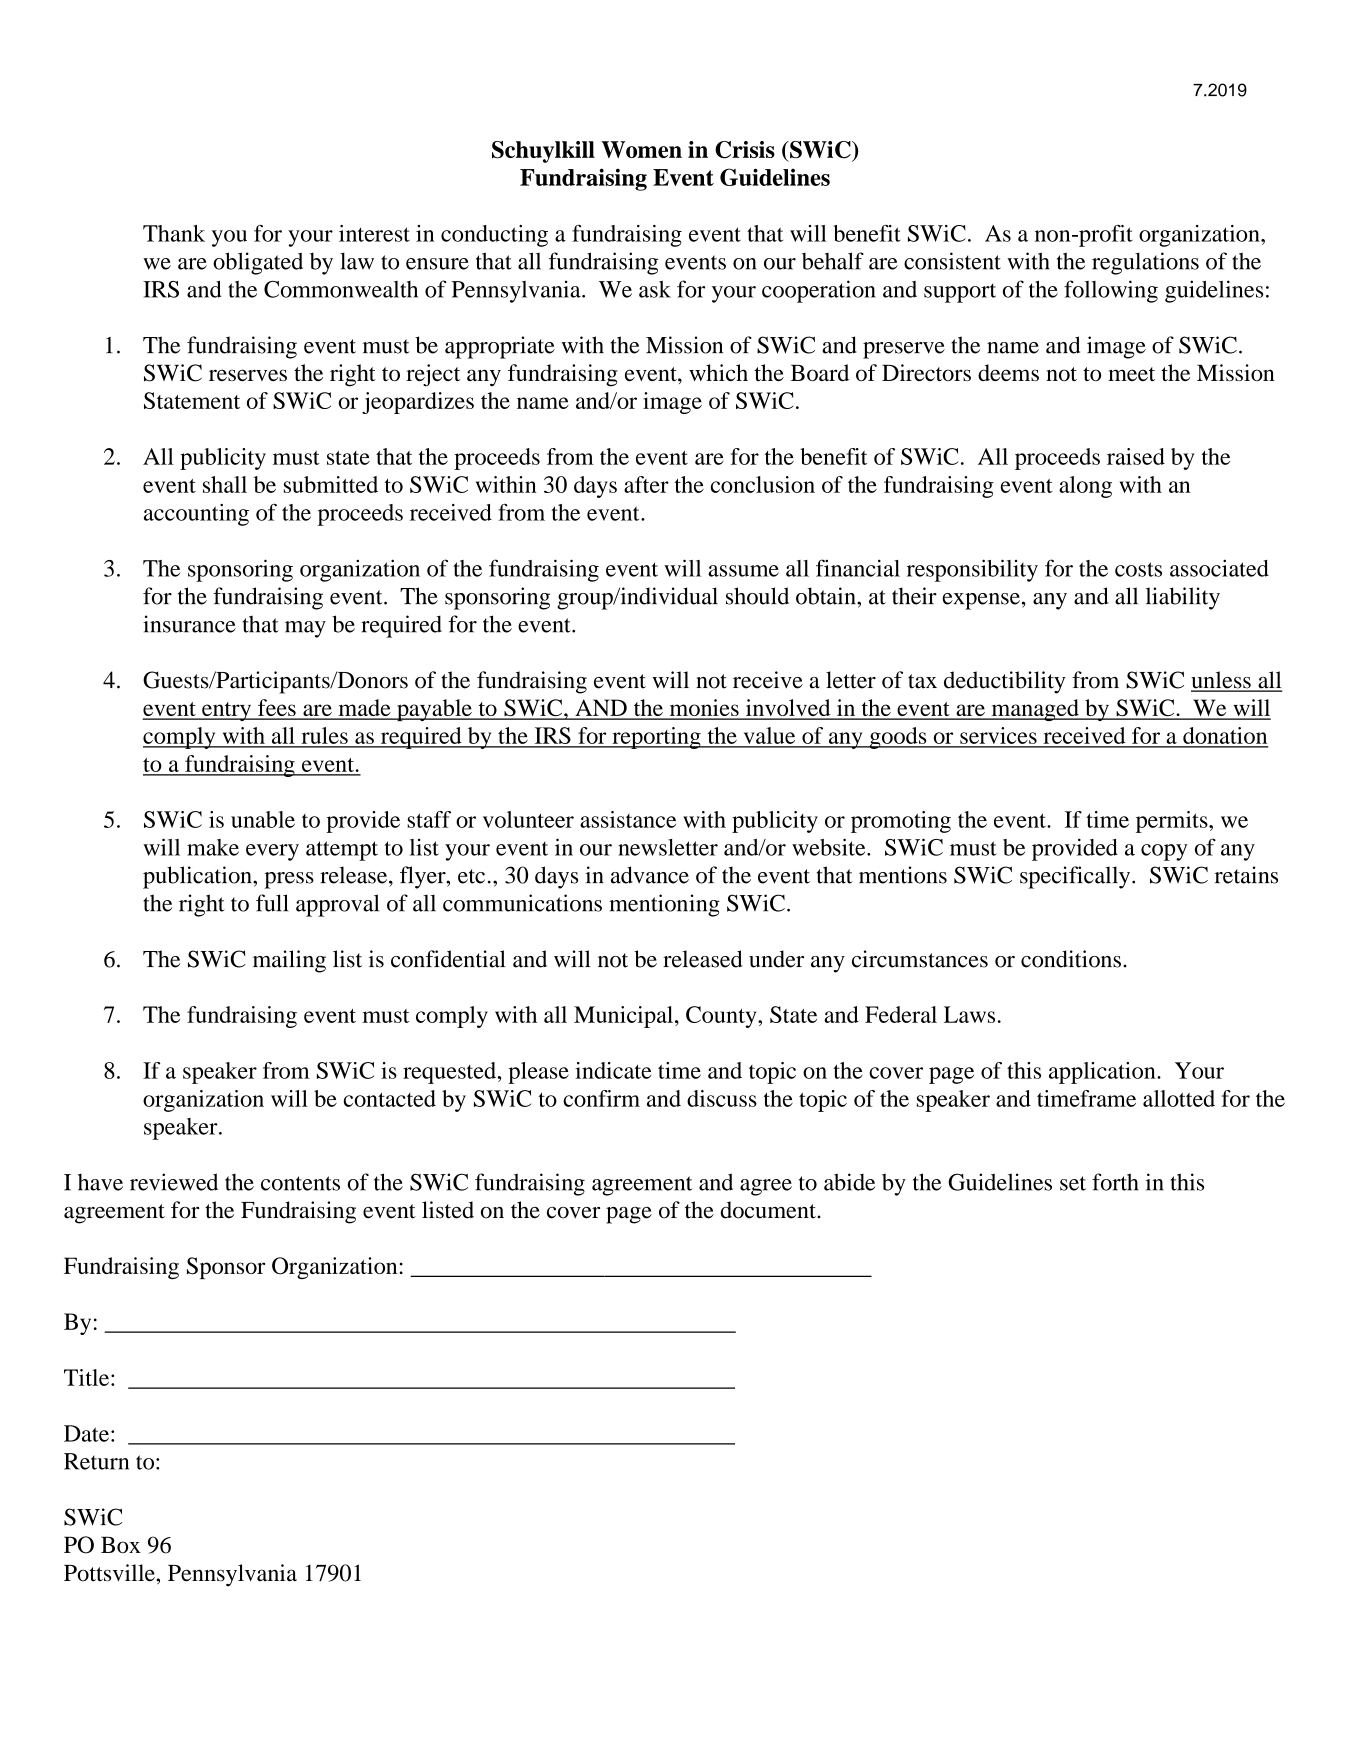 Image resolution: width=1350 pixels, height=1747 pixels. Describe the element at coordinates (174, 233) in the screenshot. I see `Thank` at that location.
